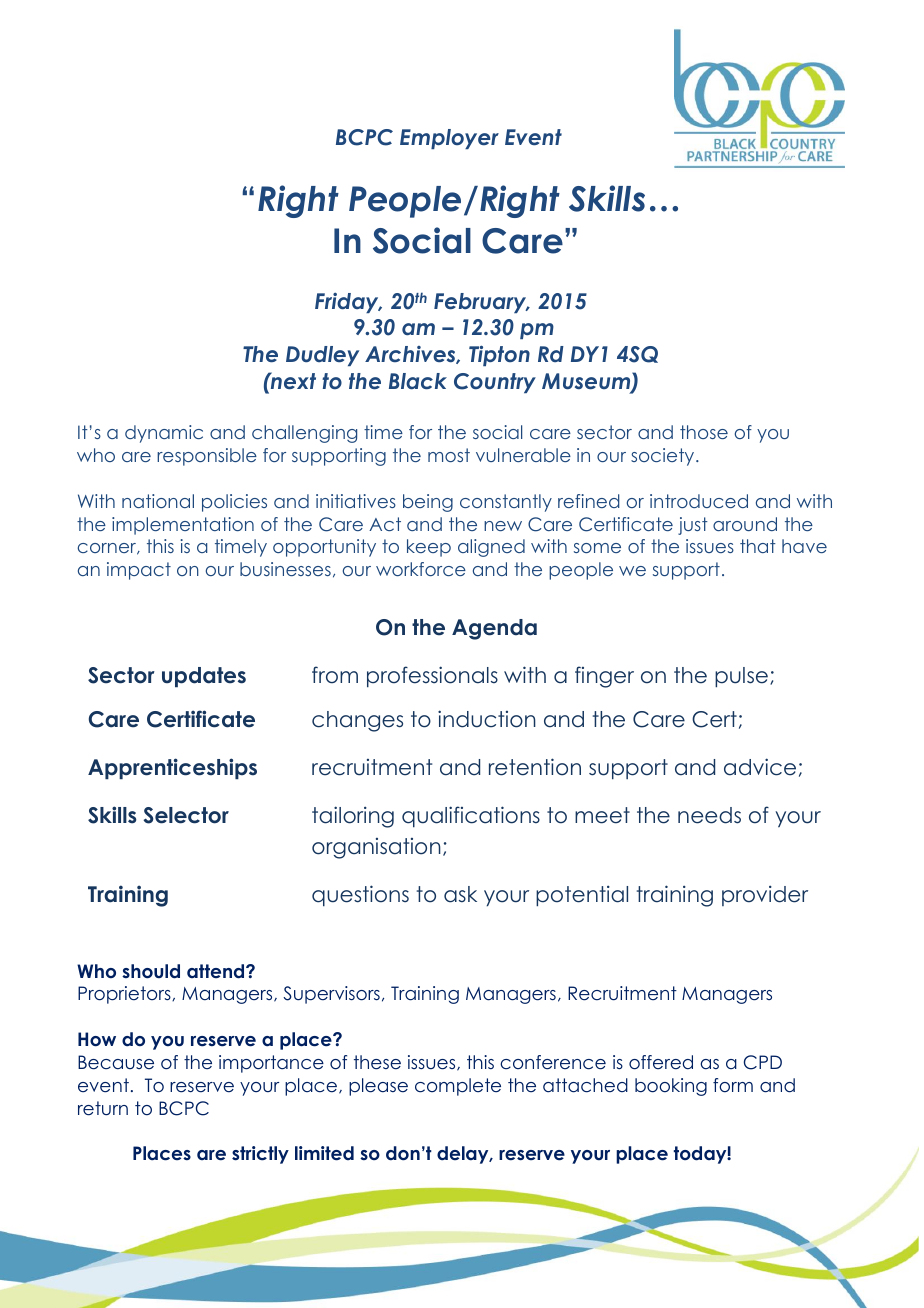  Describe the element at coordinates (481, 303) in the screenshot. I see `February` at that location.
